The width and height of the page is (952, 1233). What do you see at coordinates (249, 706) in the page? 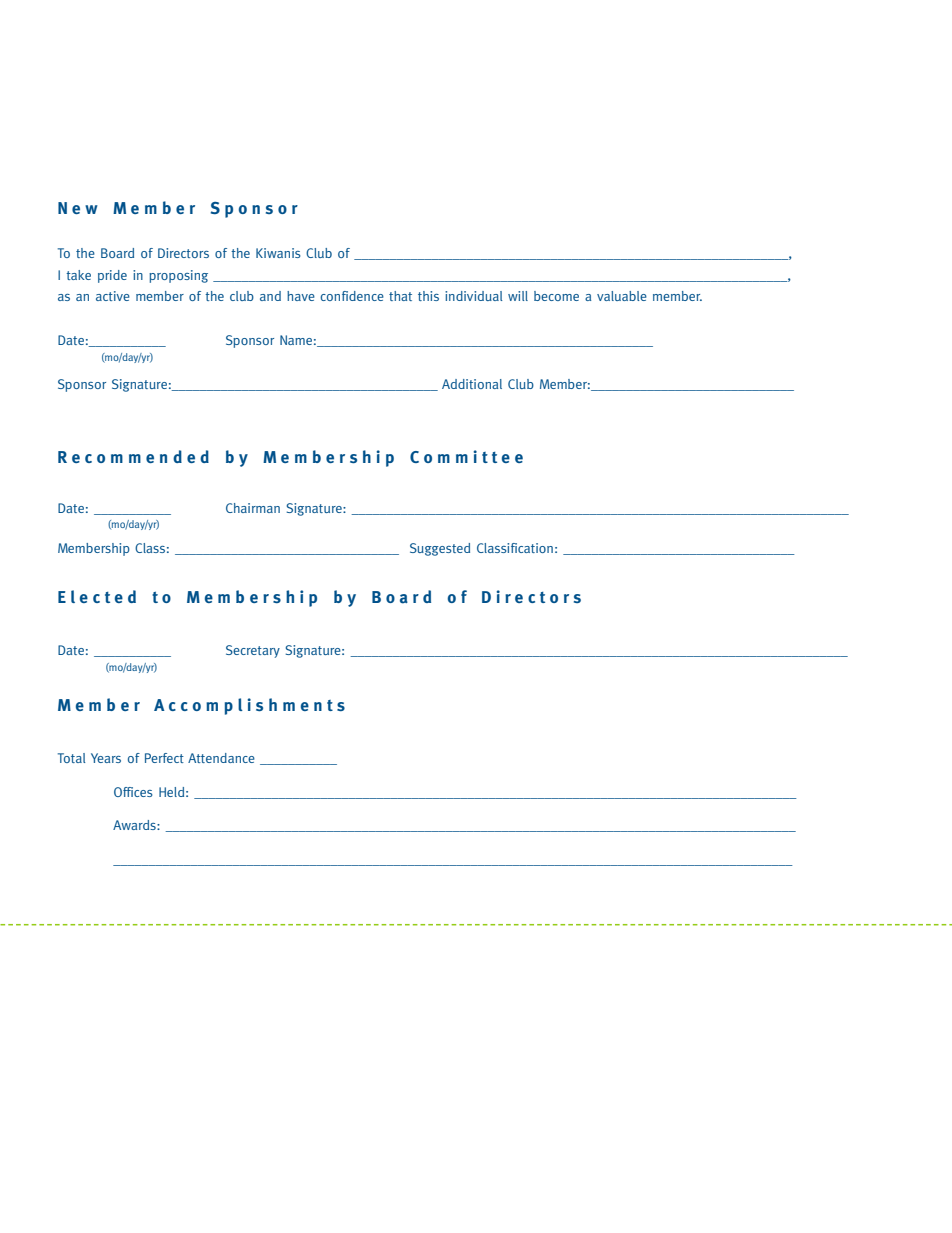
I see `Accomplishments` at bounding box center [249, 706].
